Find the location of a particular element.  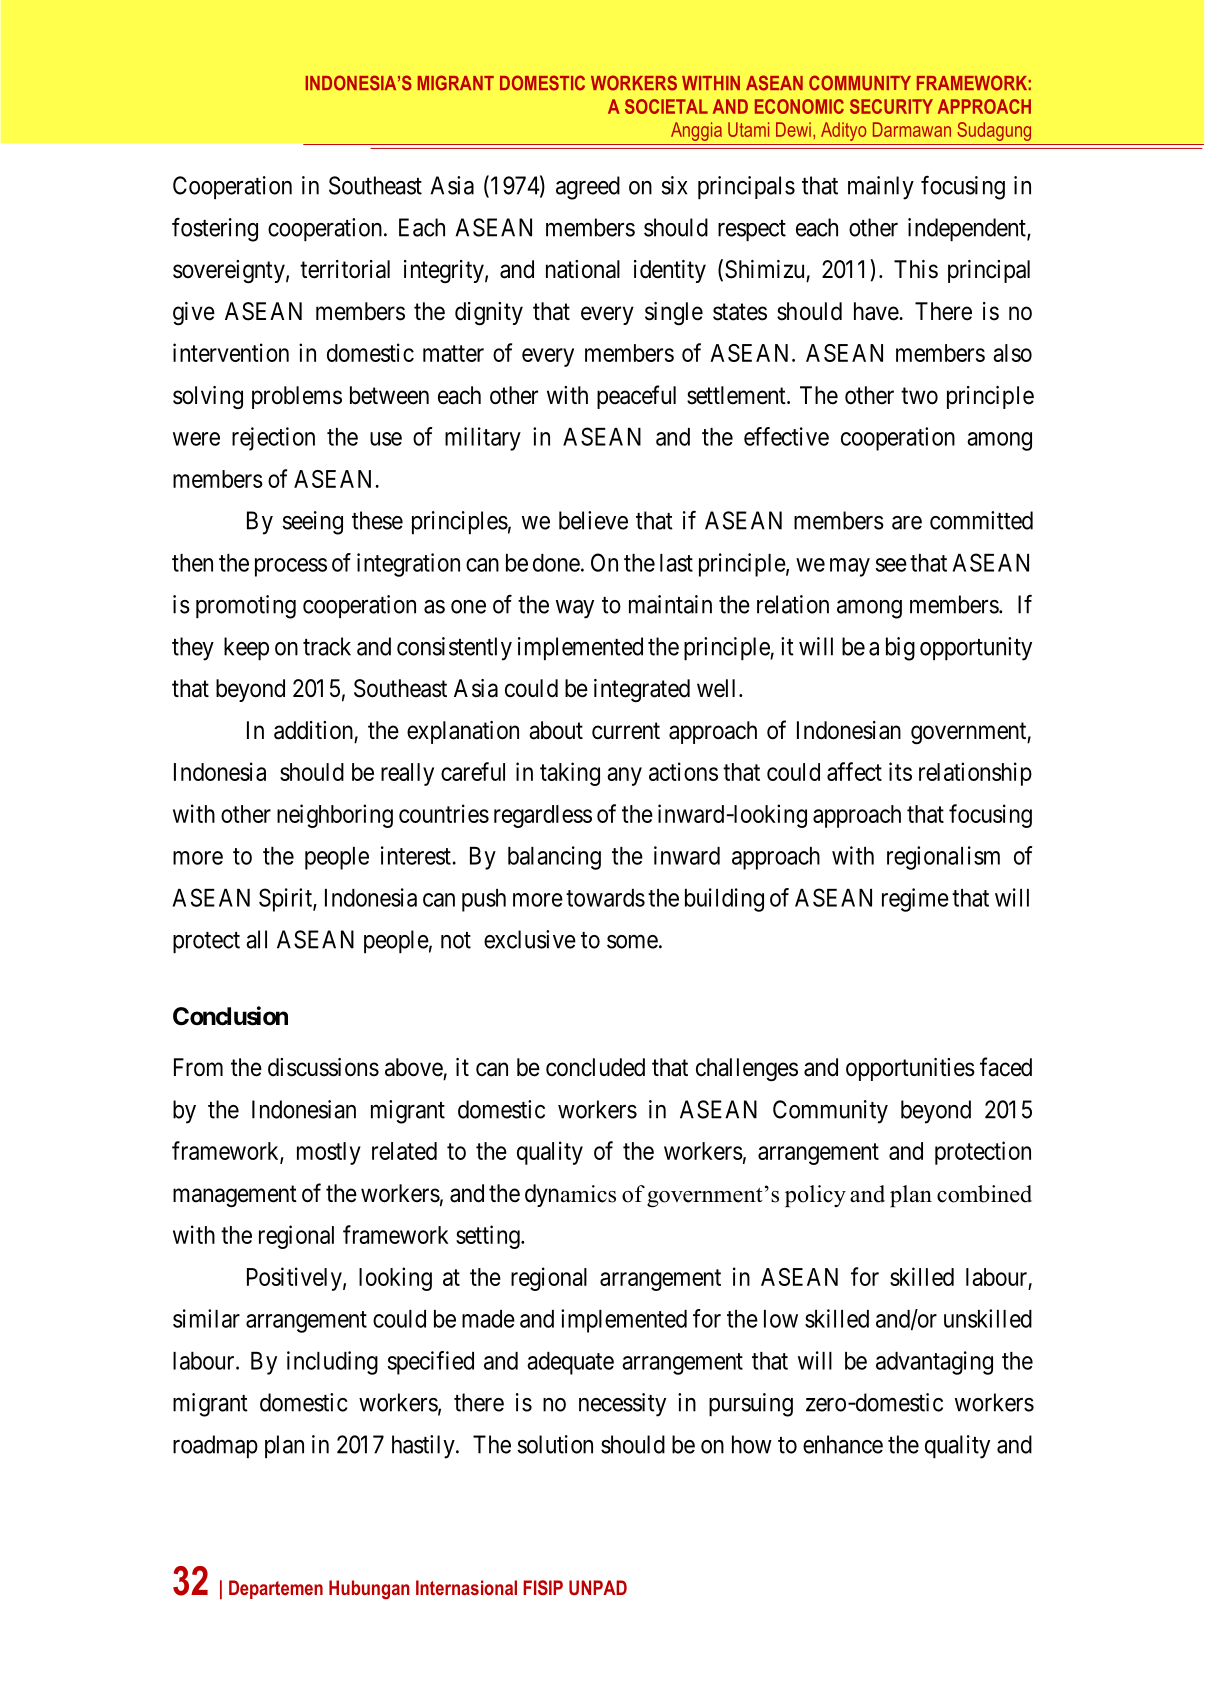

mainly is located at coordinates (881, 188).
